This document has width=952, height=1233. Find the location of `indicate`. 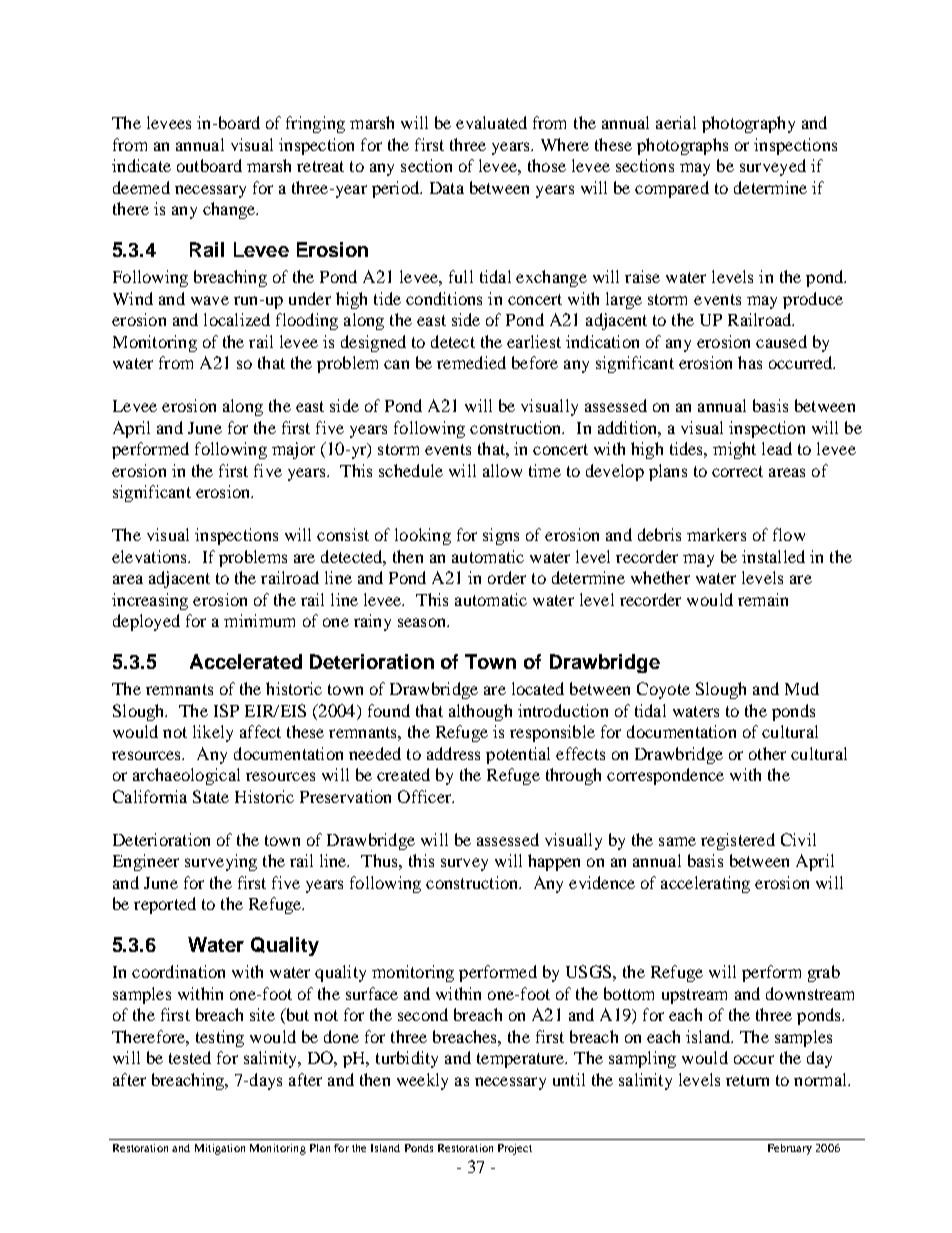

indicate is located at coordinates (141, 165).
